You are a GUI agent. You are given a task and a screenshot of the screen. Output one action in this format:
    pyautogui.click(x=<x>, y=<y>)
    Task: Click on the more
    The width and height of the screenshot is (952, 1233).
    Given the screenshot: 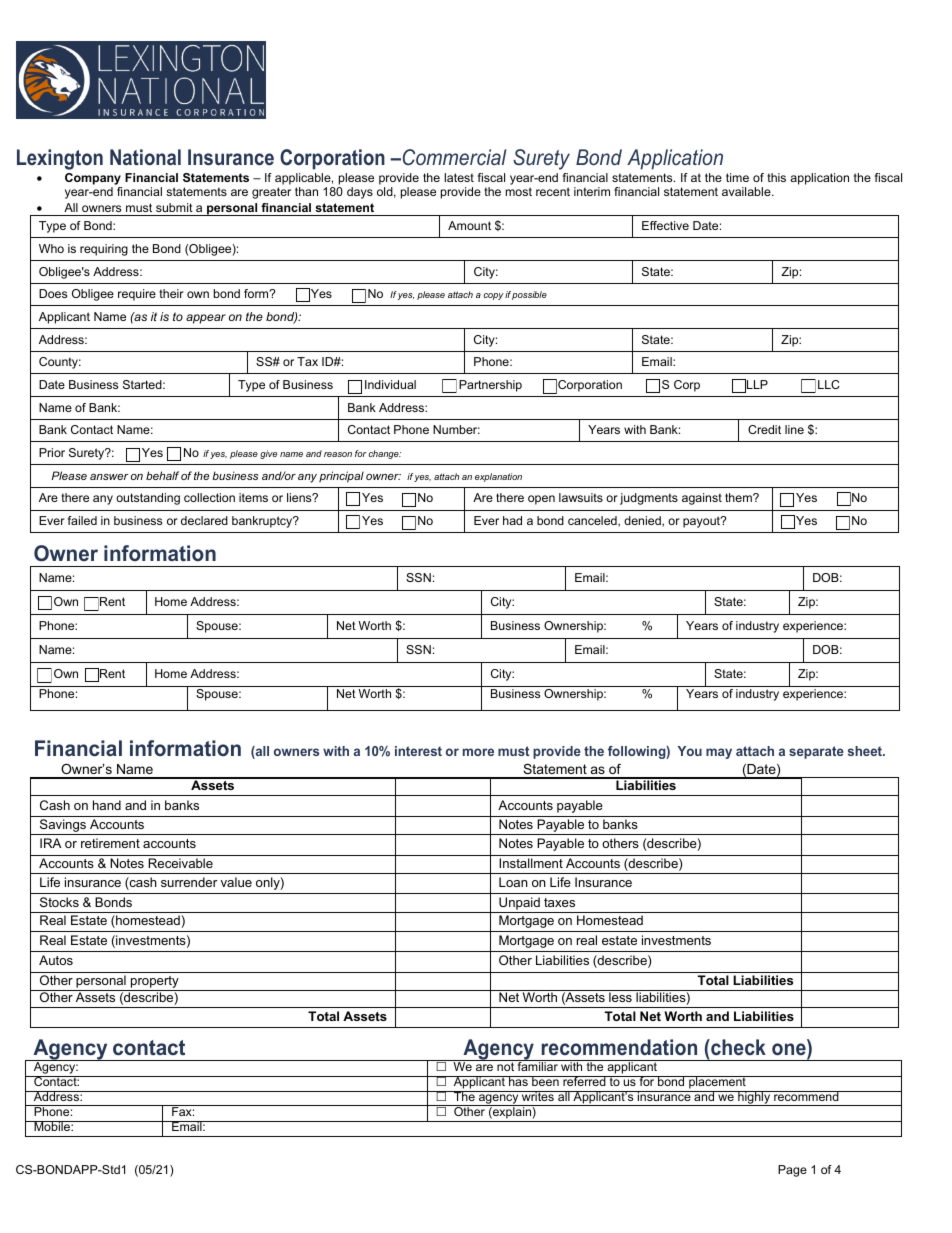 What is the action you would take?
    pyautogui.click(x=478, y=752)
